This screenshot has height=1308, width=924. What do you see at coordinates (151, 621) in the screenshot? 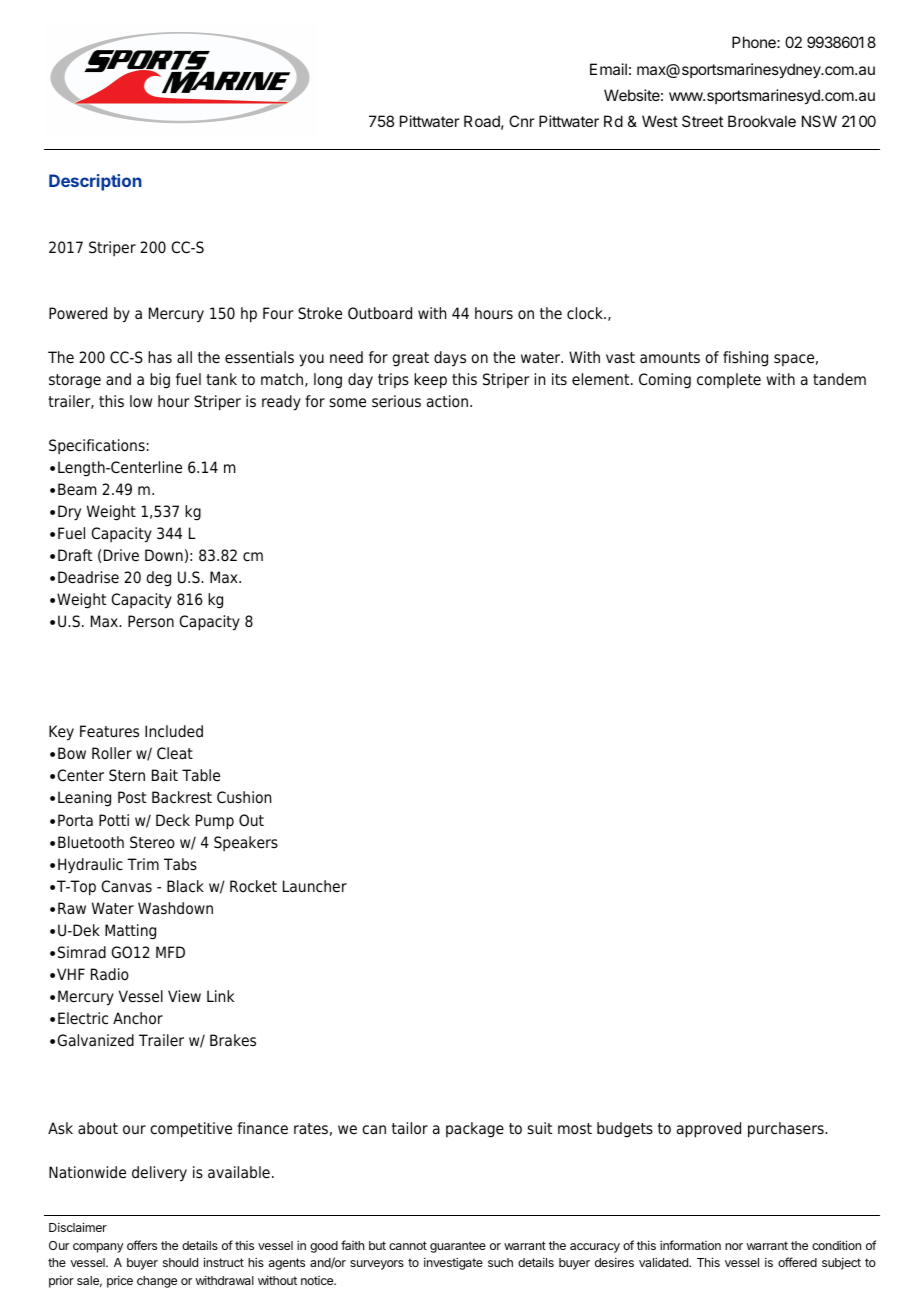
I see `Person` at bounding box center [151, 621].
